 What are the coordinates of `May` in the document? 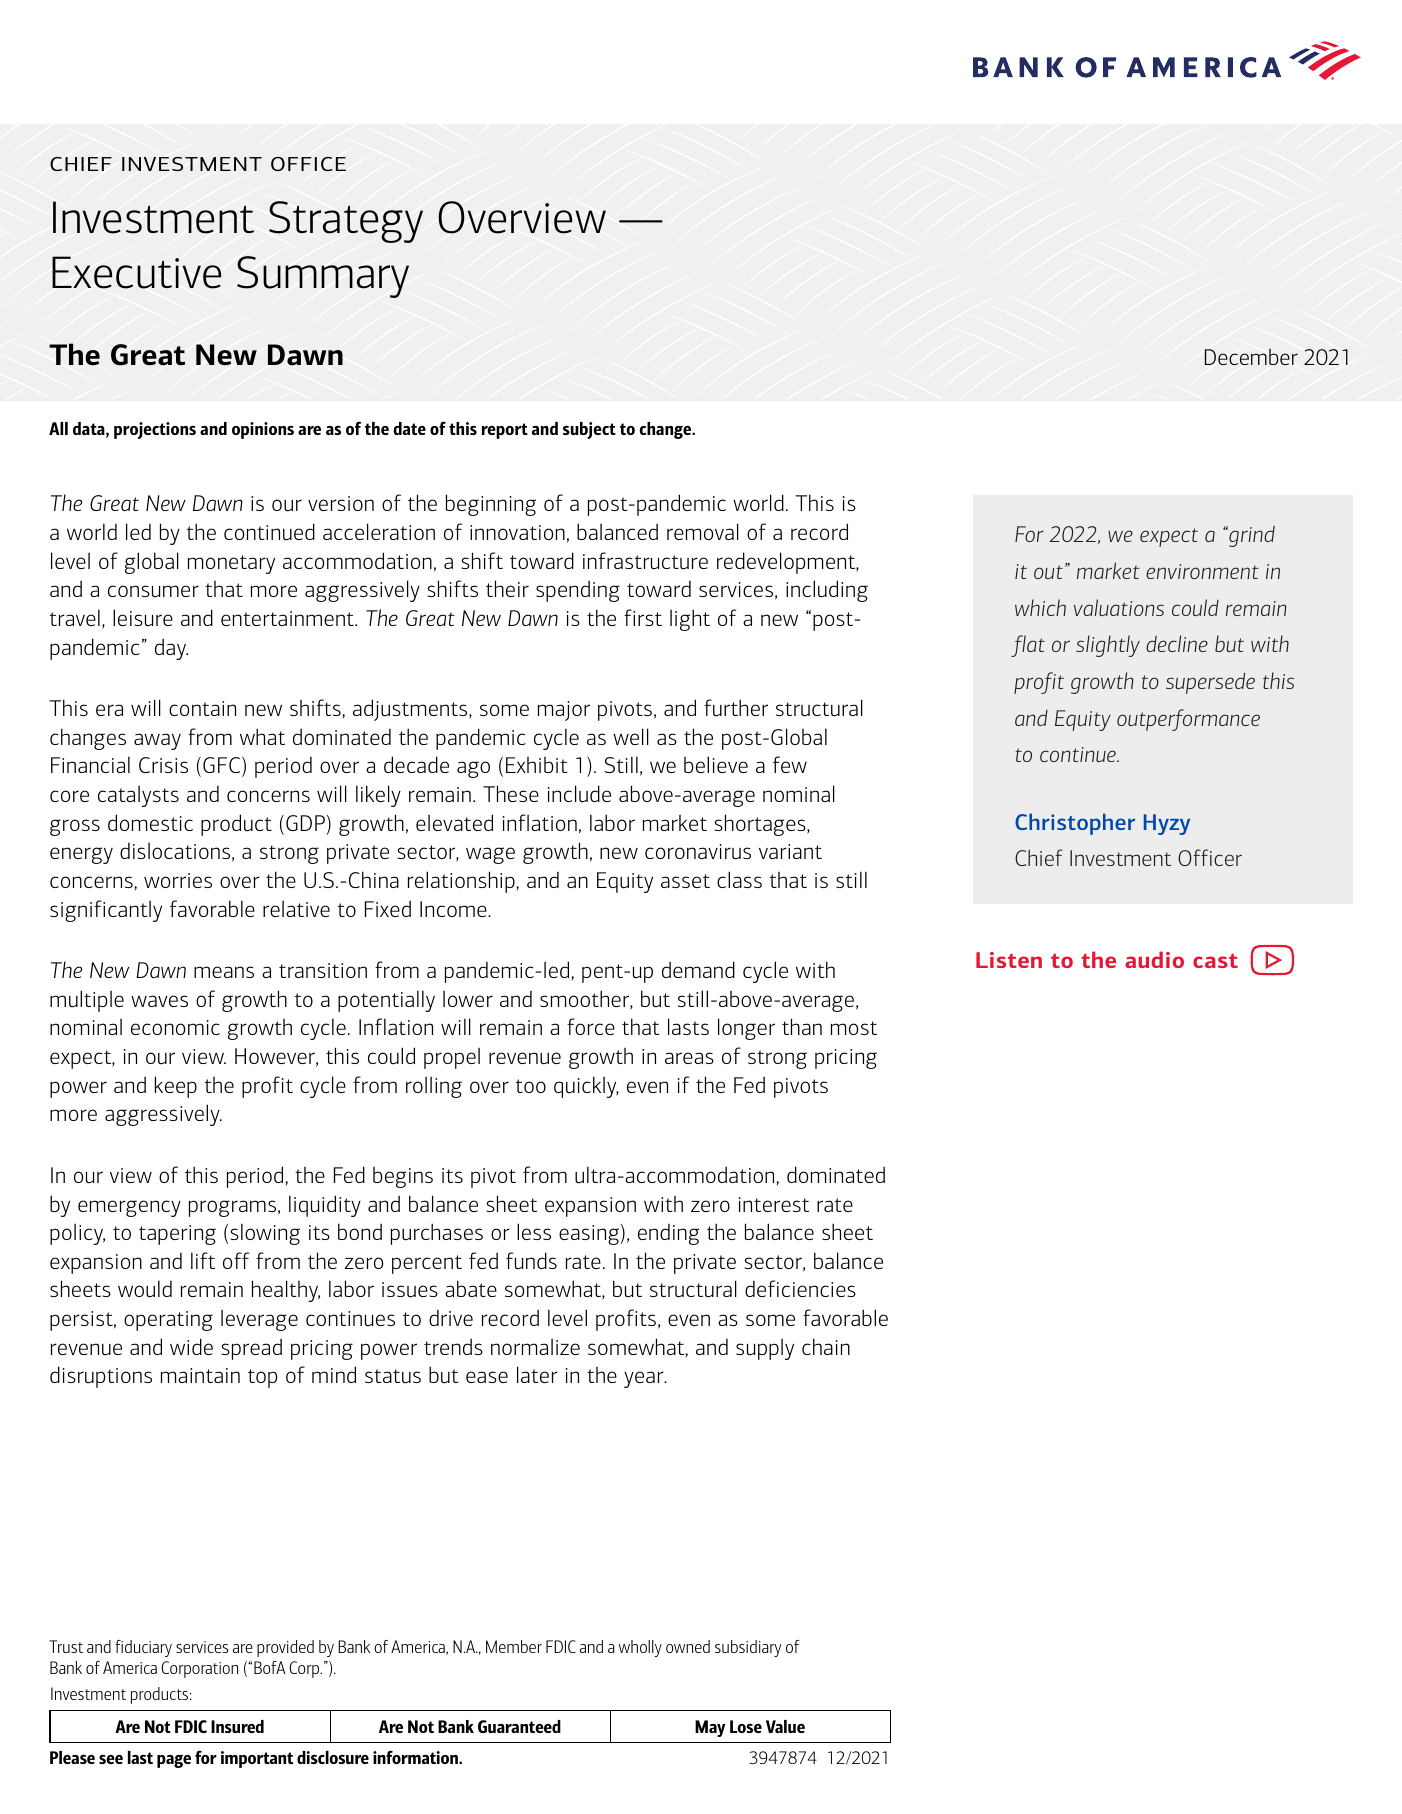 It's located at (710, 1728).
